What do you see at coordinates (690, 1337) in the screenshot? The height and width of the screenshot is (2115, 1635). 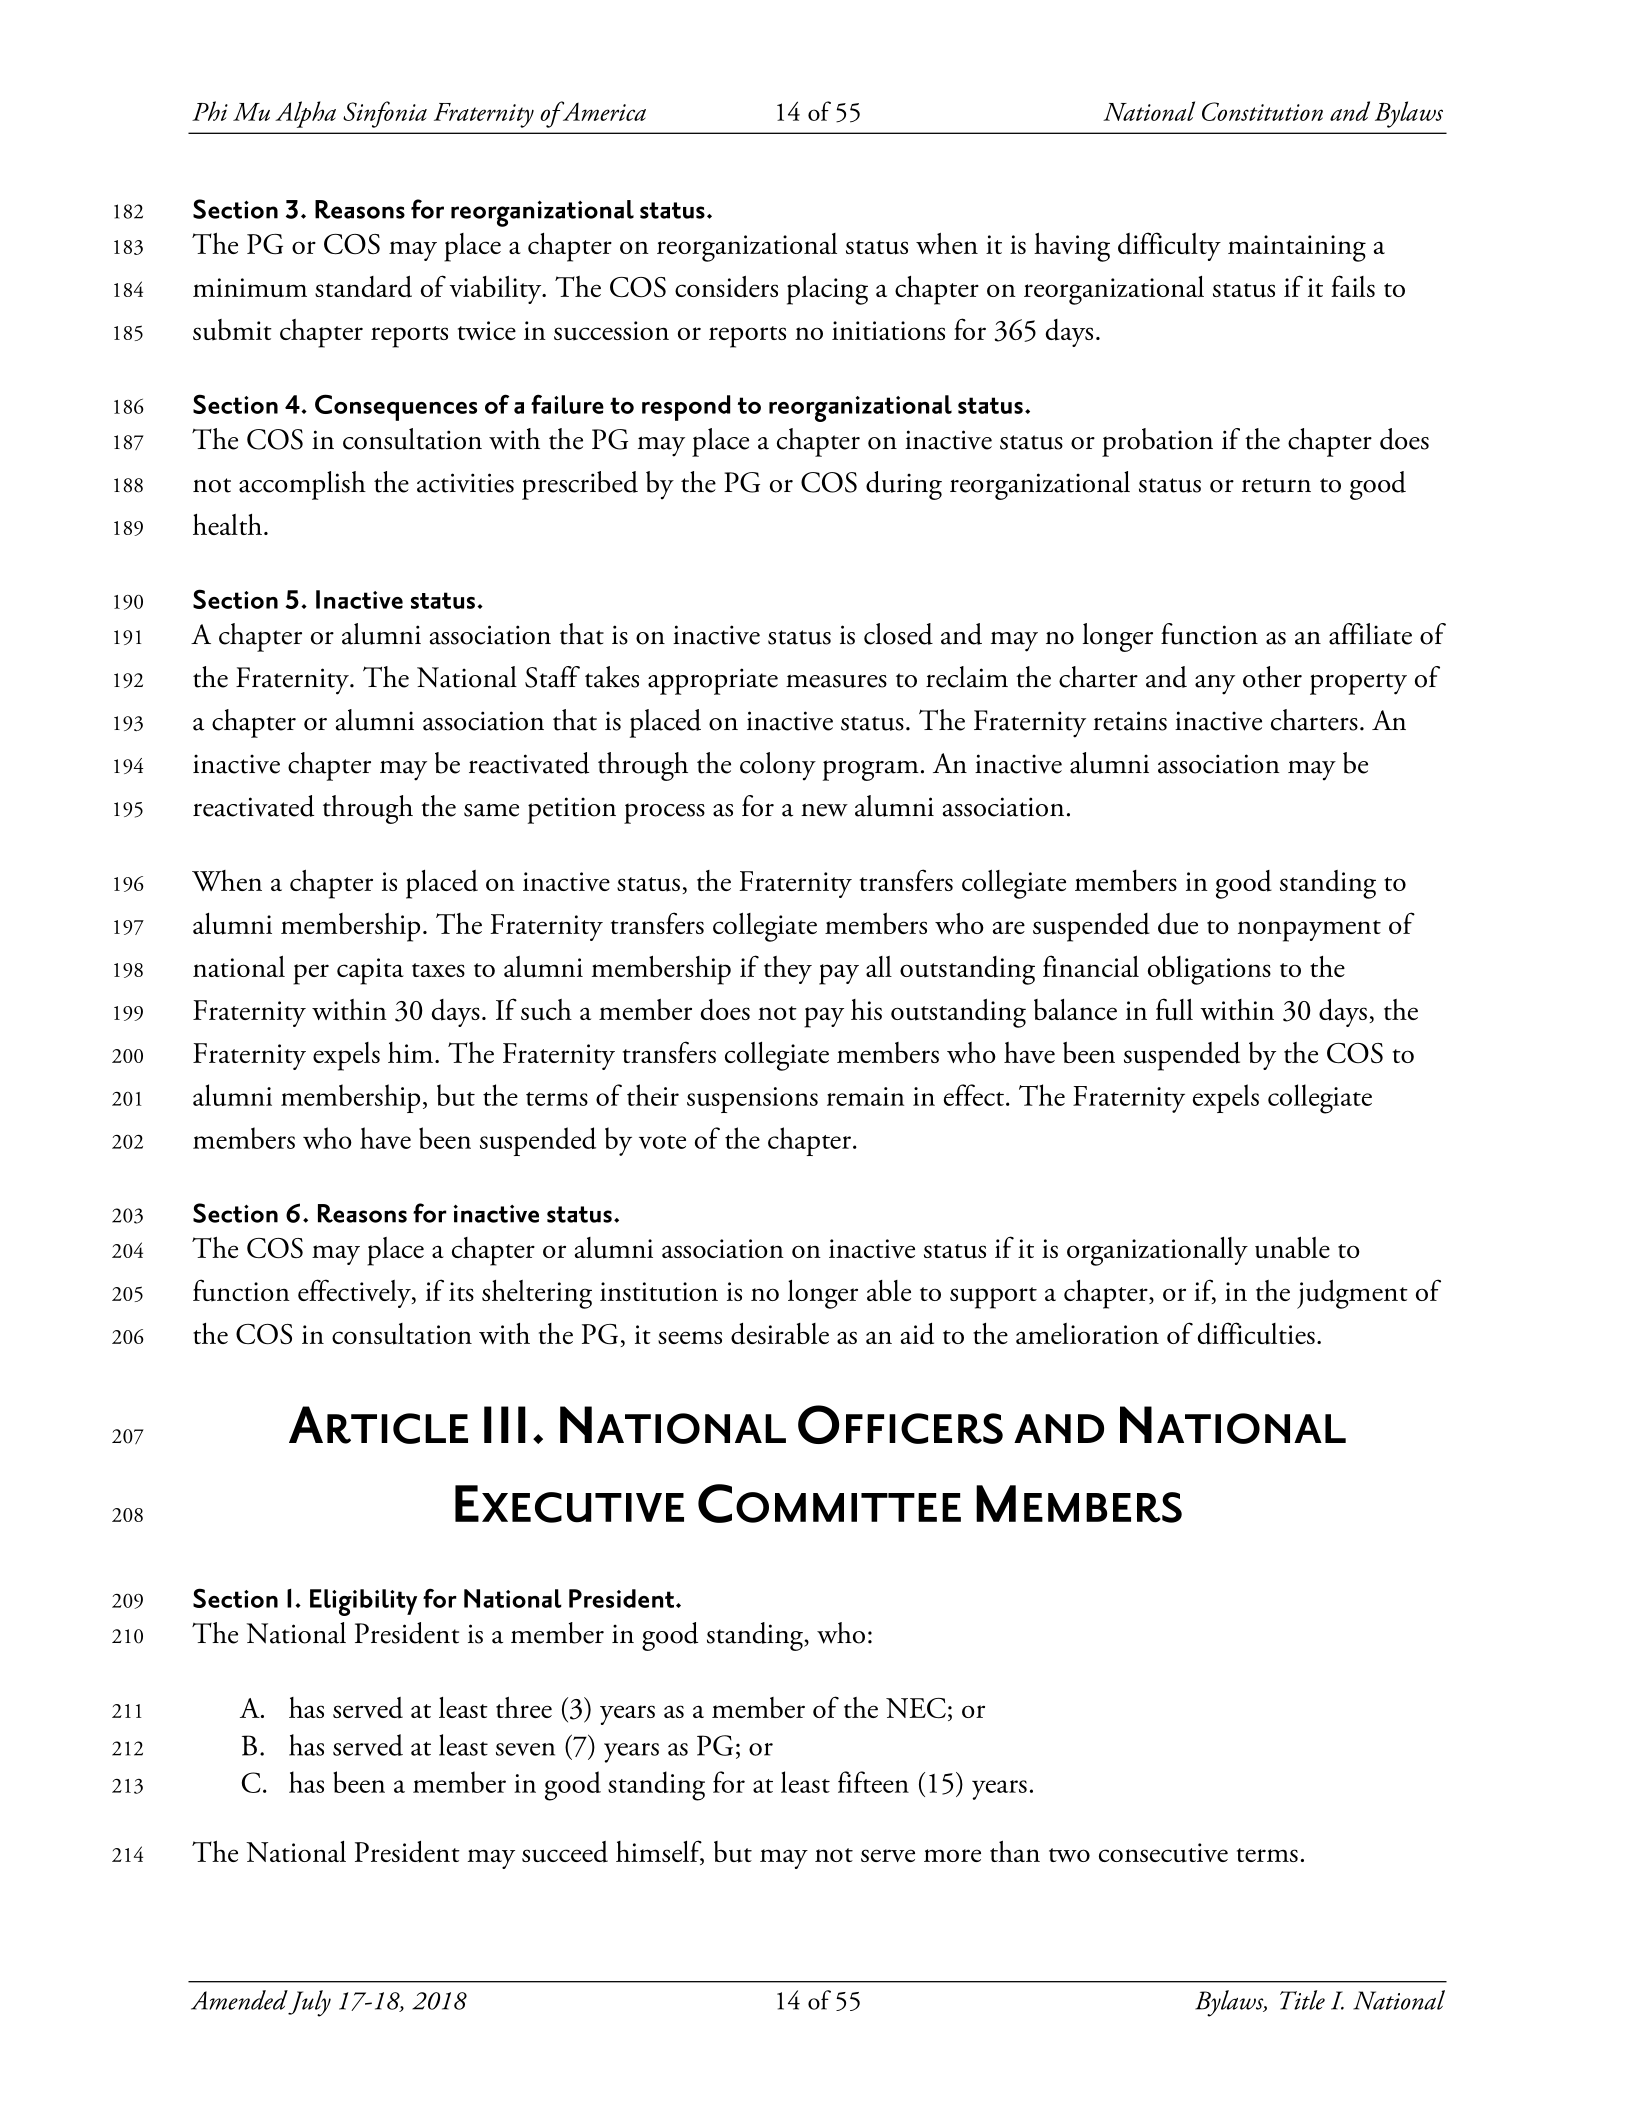 I see `seems` at bounding box center [690, 1337].
